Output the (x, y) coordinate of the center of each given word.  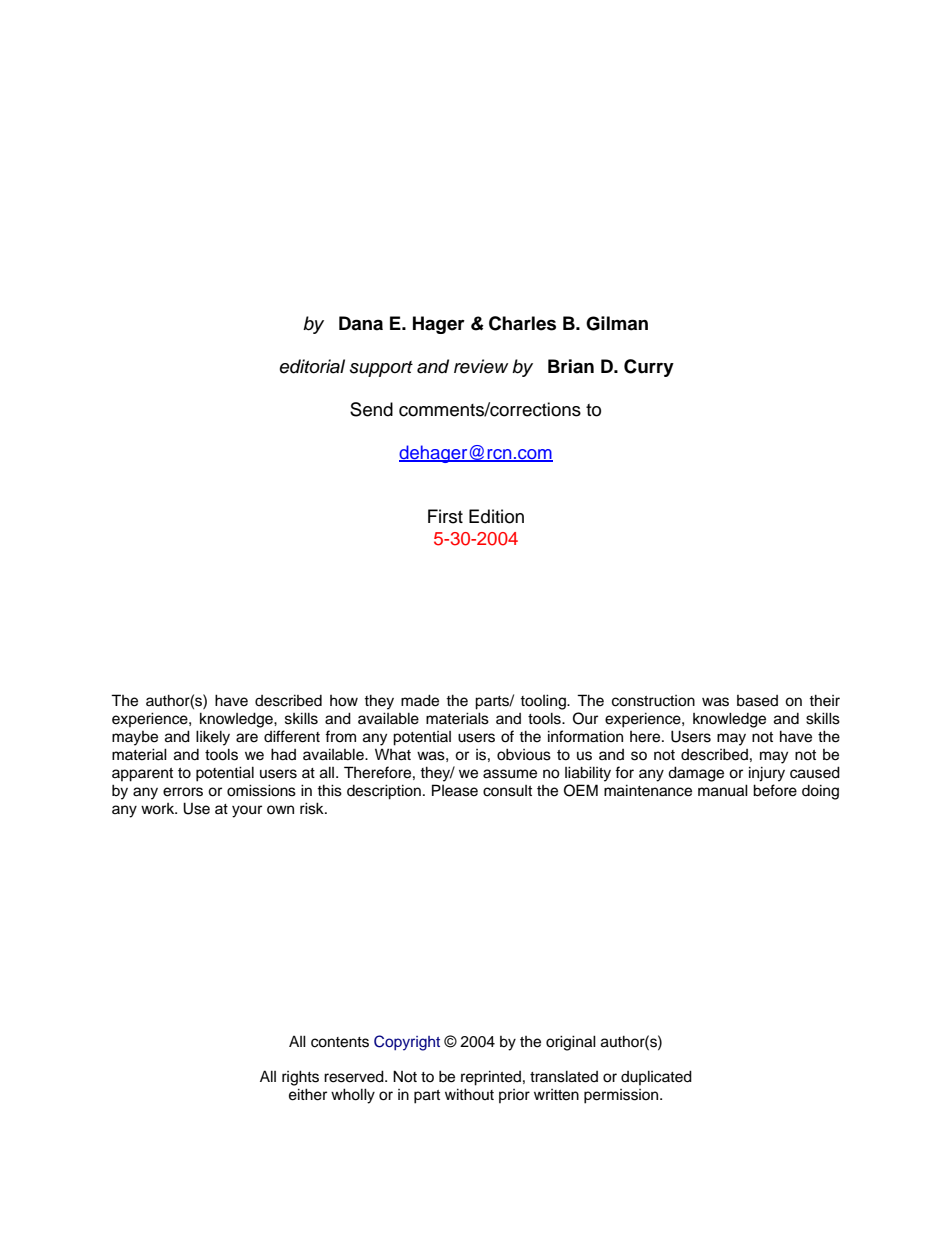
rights (300, 1078)
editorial (312, 366)
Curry (649, 368)
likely (213, 738)
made (420, 700)
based (757, 701)
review (481, 366)
